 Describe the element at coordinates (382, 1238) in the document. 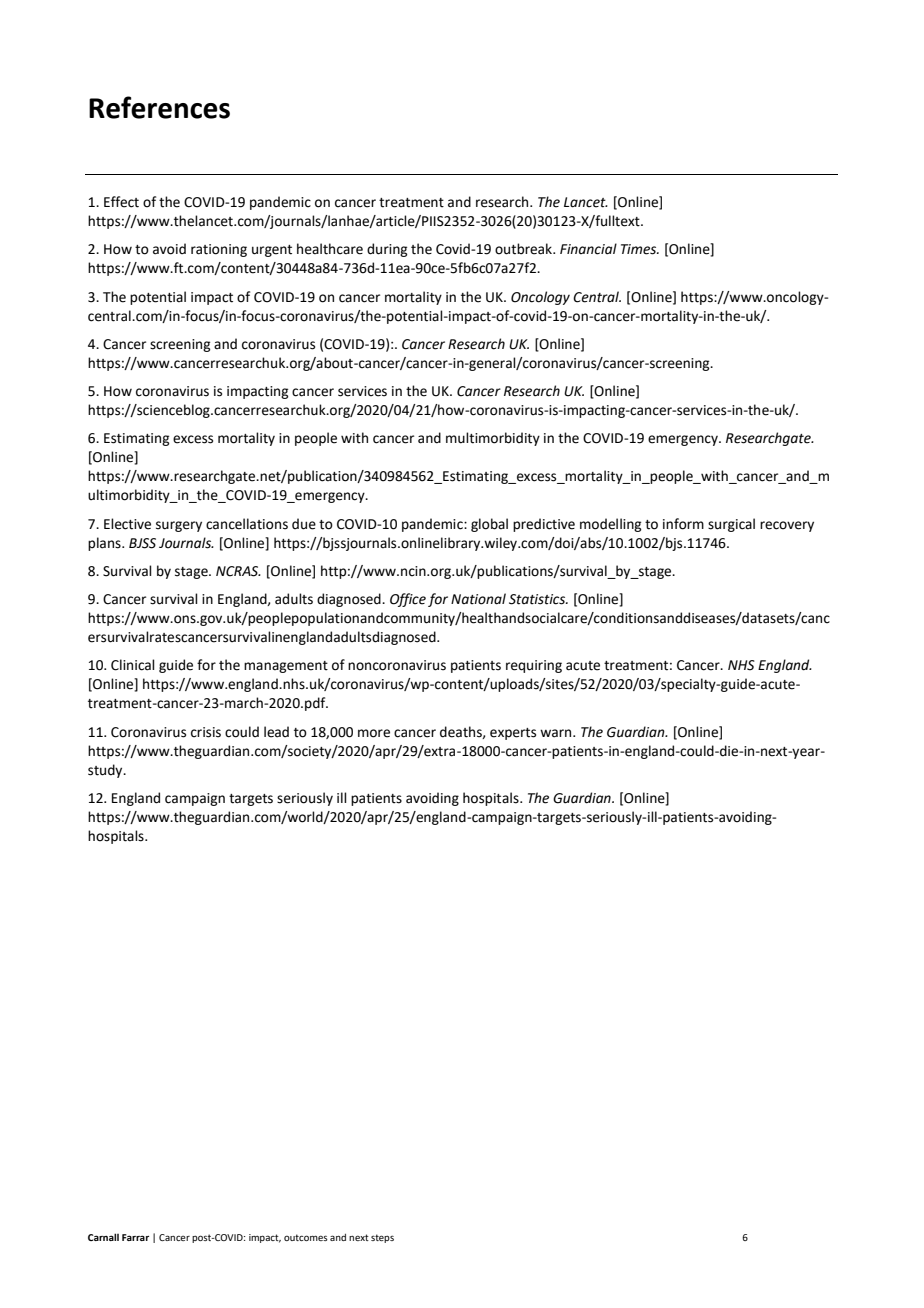

I see `steps` at that location.
